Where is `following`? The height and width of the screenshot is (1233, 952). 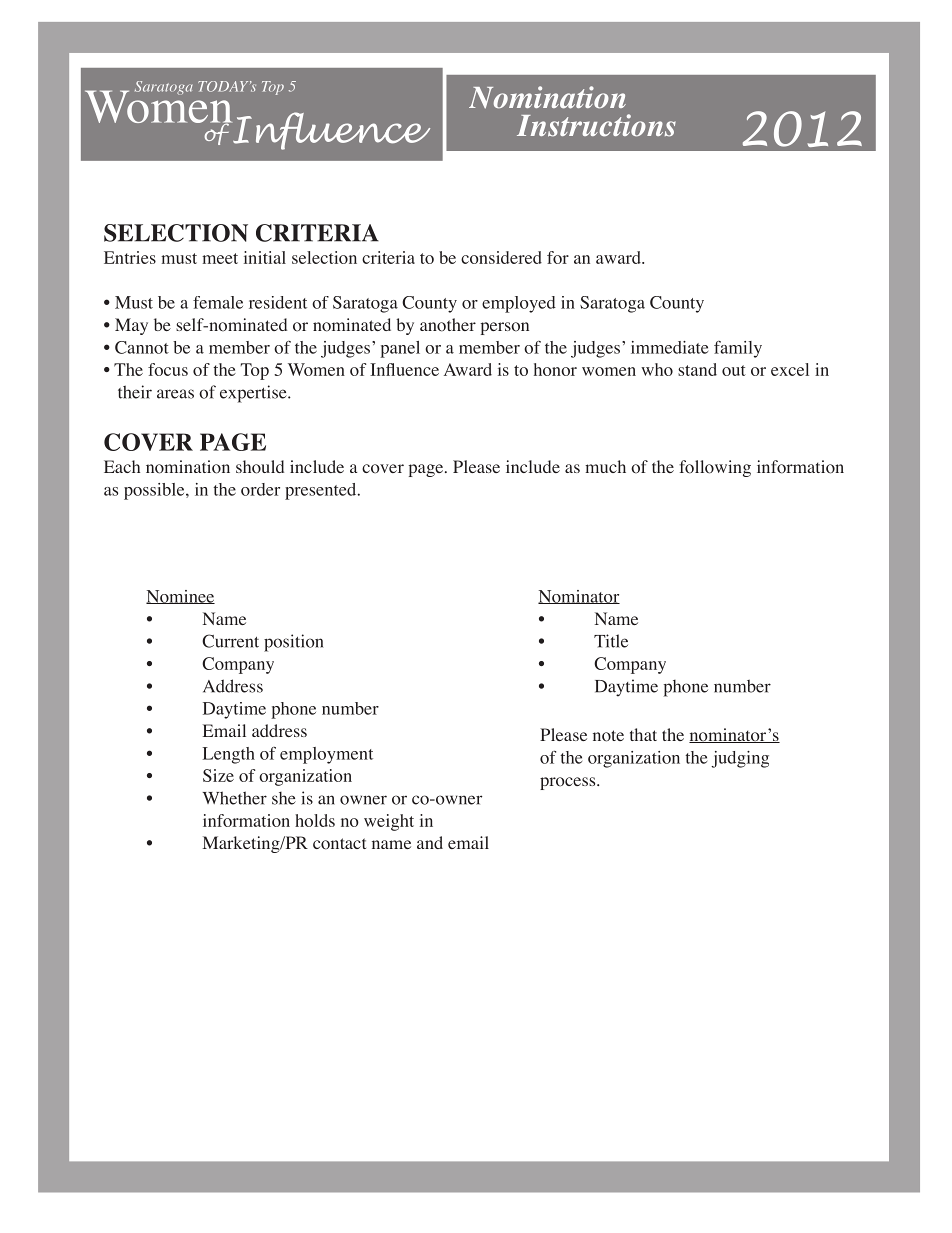
following is located at coordinates (715, 468).
